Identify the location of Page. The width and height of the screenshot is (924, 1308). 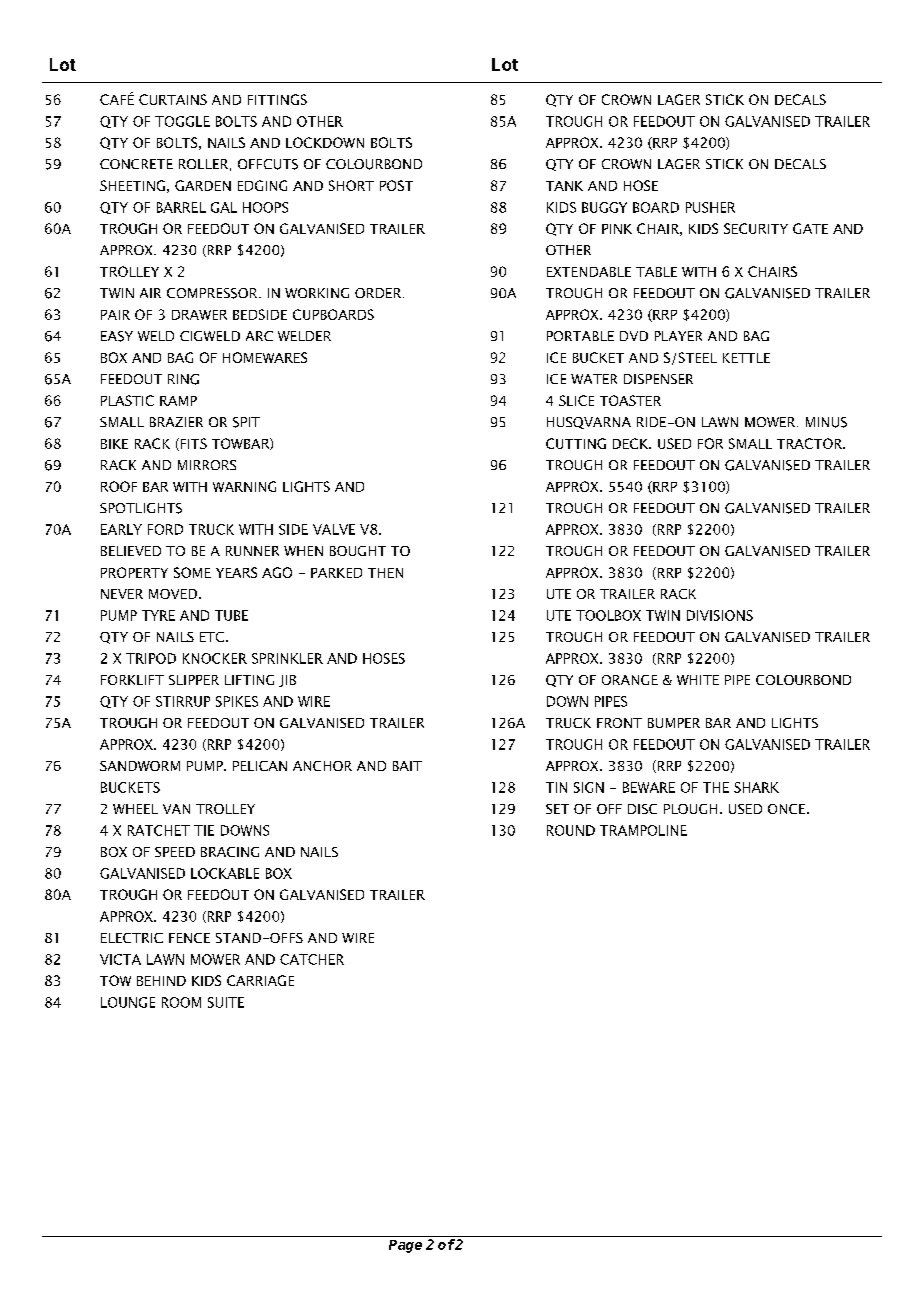
(405, 1246).
